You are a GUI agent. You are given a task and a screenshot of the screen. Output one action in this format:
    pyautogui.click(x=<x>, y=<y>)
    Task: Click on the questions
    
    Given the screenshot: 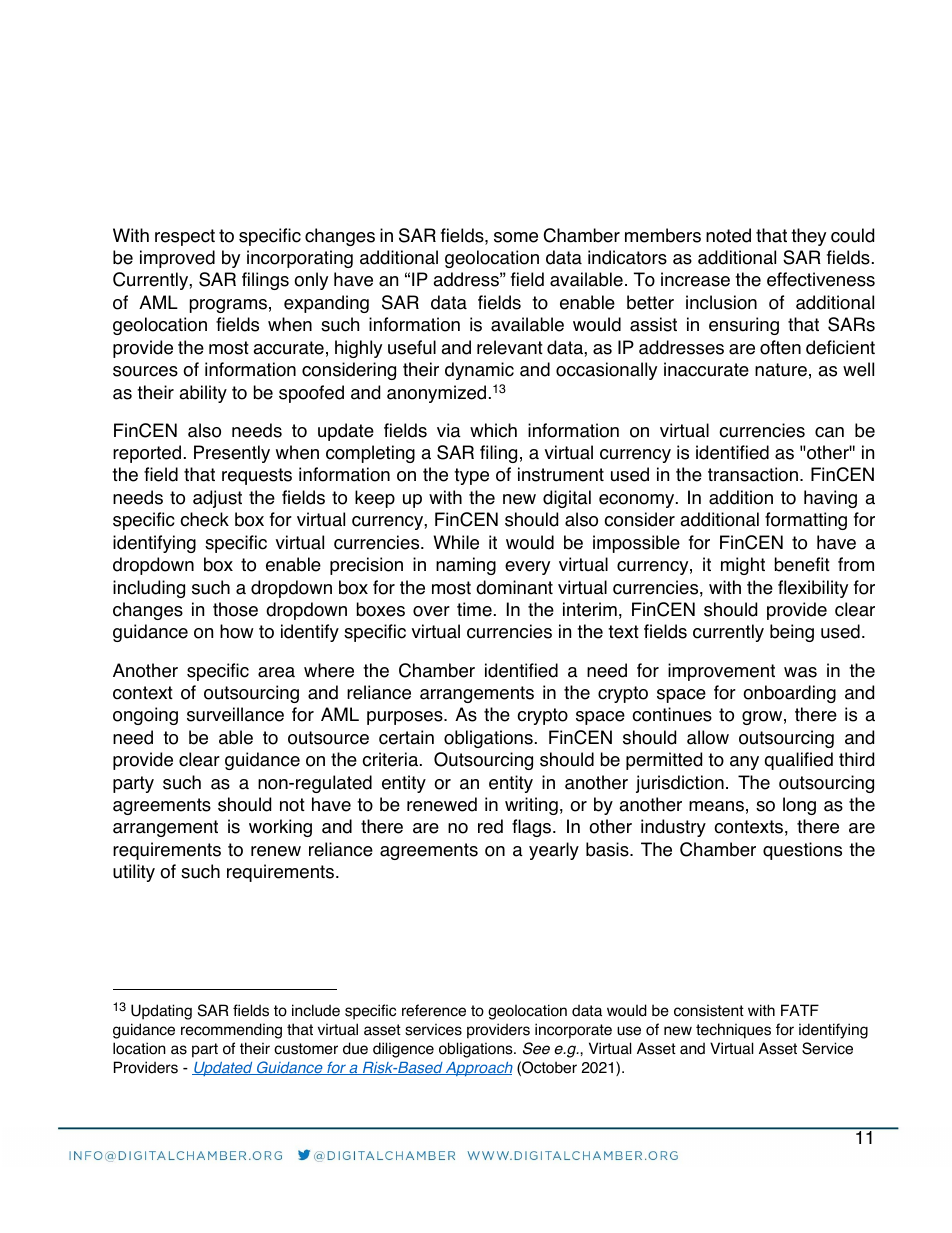 What is the action you would take?
    pyautogui.click(x=802, y=851)
